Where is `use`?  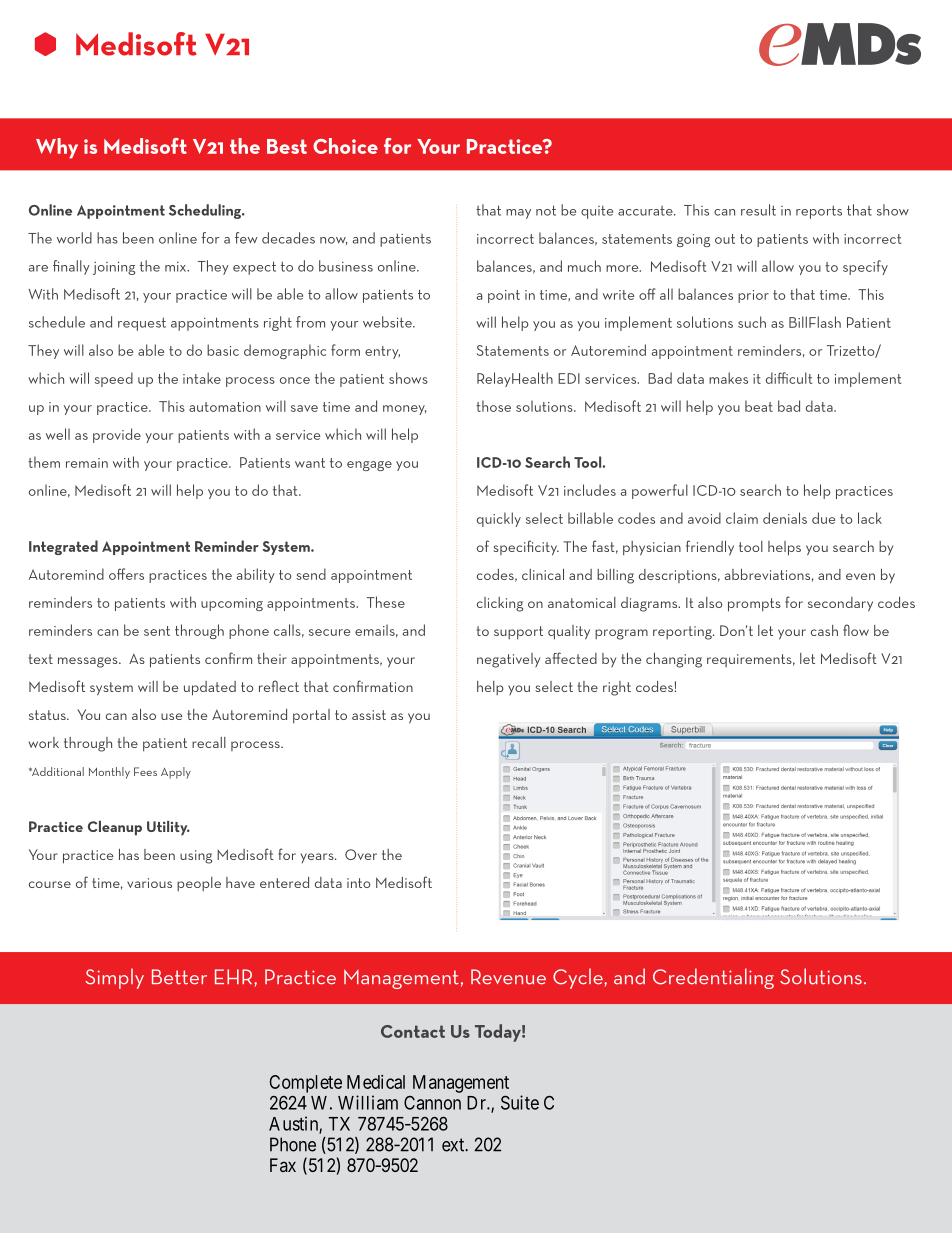 use is located at coordinates (171, 716).
